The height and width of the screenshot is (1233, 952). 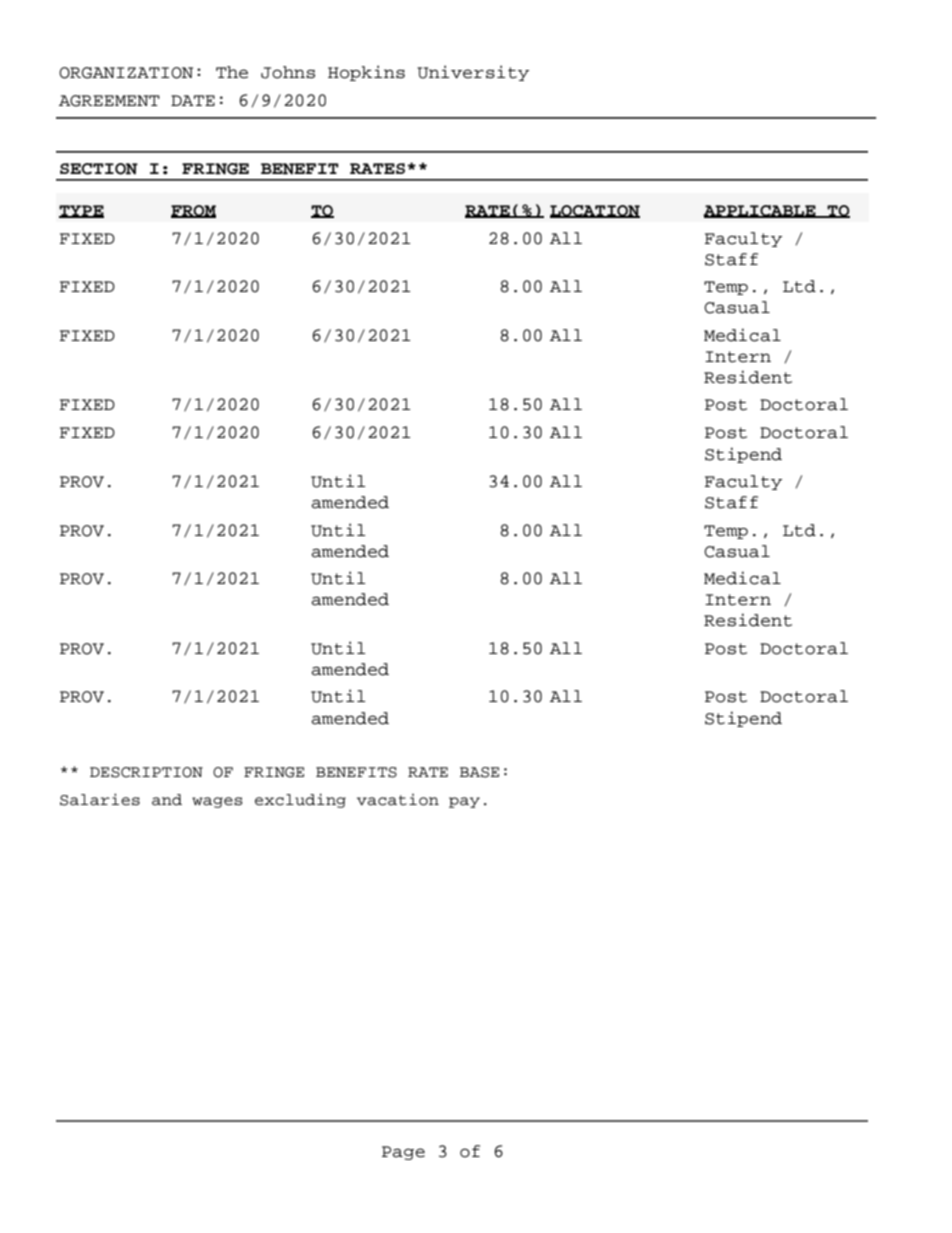 What do you see at coordinates (300, 800) in the screenshot?
I see `excluding` at bounding box center [300, 800].
